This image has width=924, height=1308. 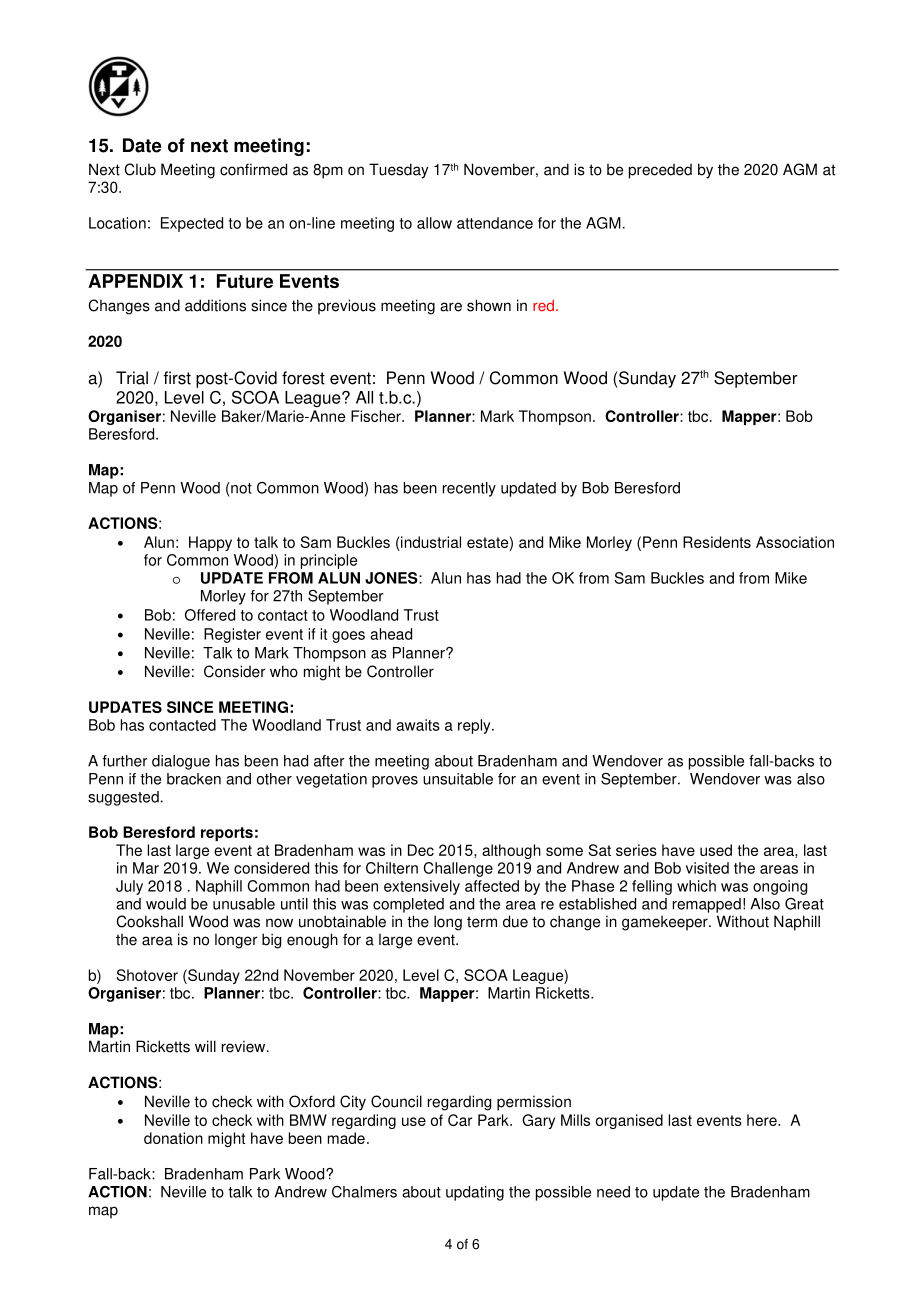 I want to click on updating, so click(x=475, y=1193).
